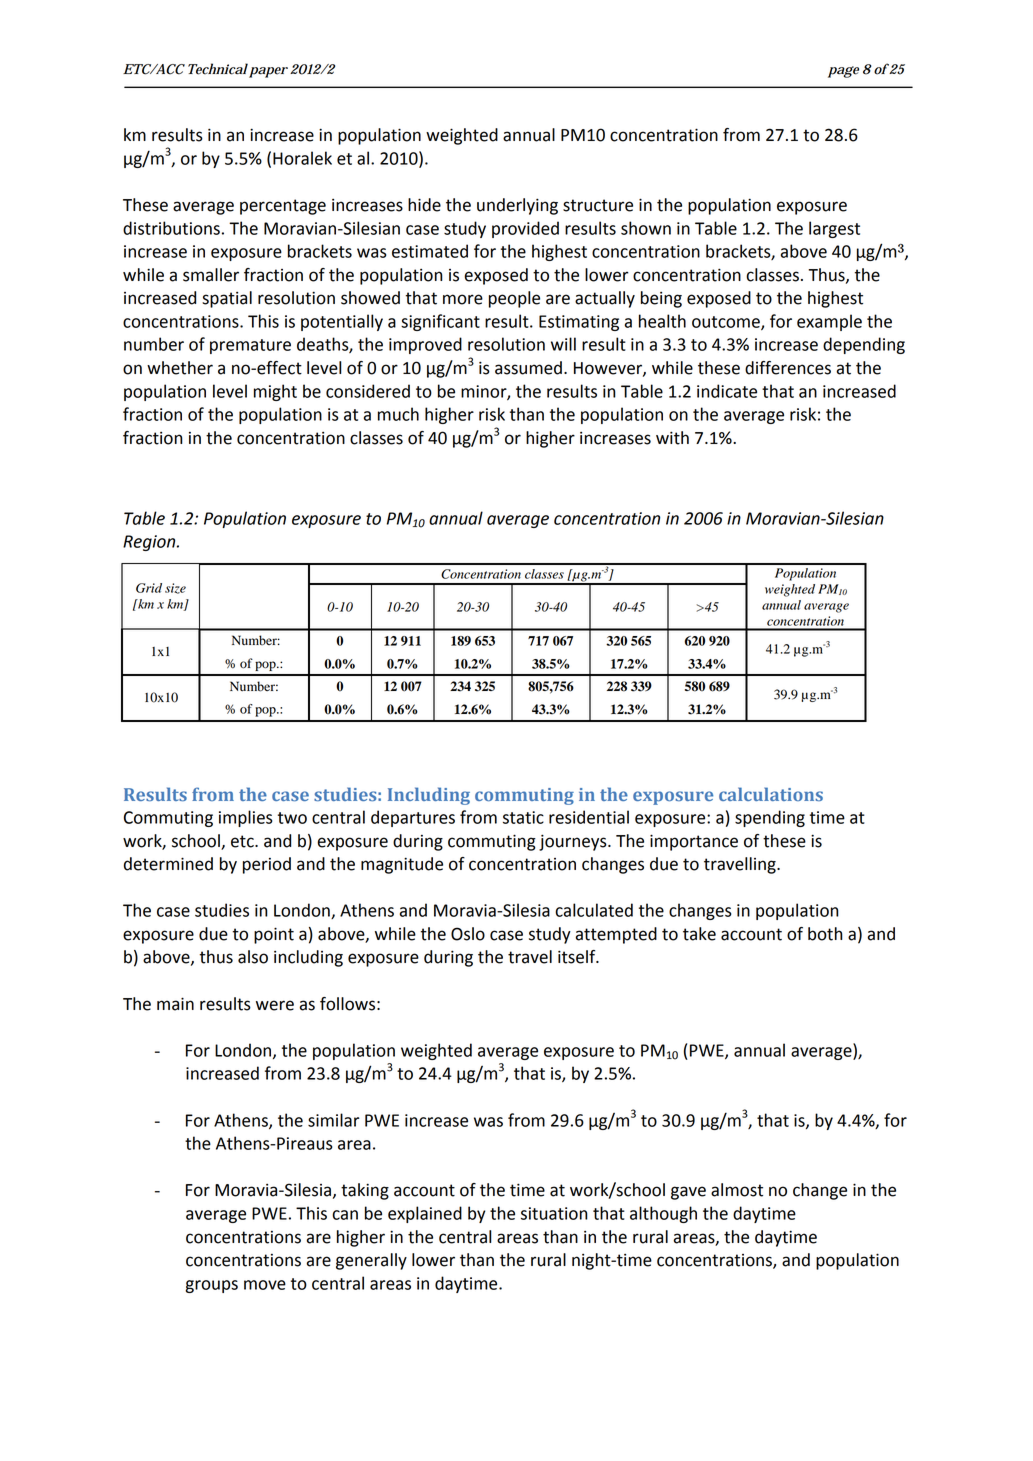  Describe the element at coordinates (517, 206) in the page. I see `underlying` at that location.
